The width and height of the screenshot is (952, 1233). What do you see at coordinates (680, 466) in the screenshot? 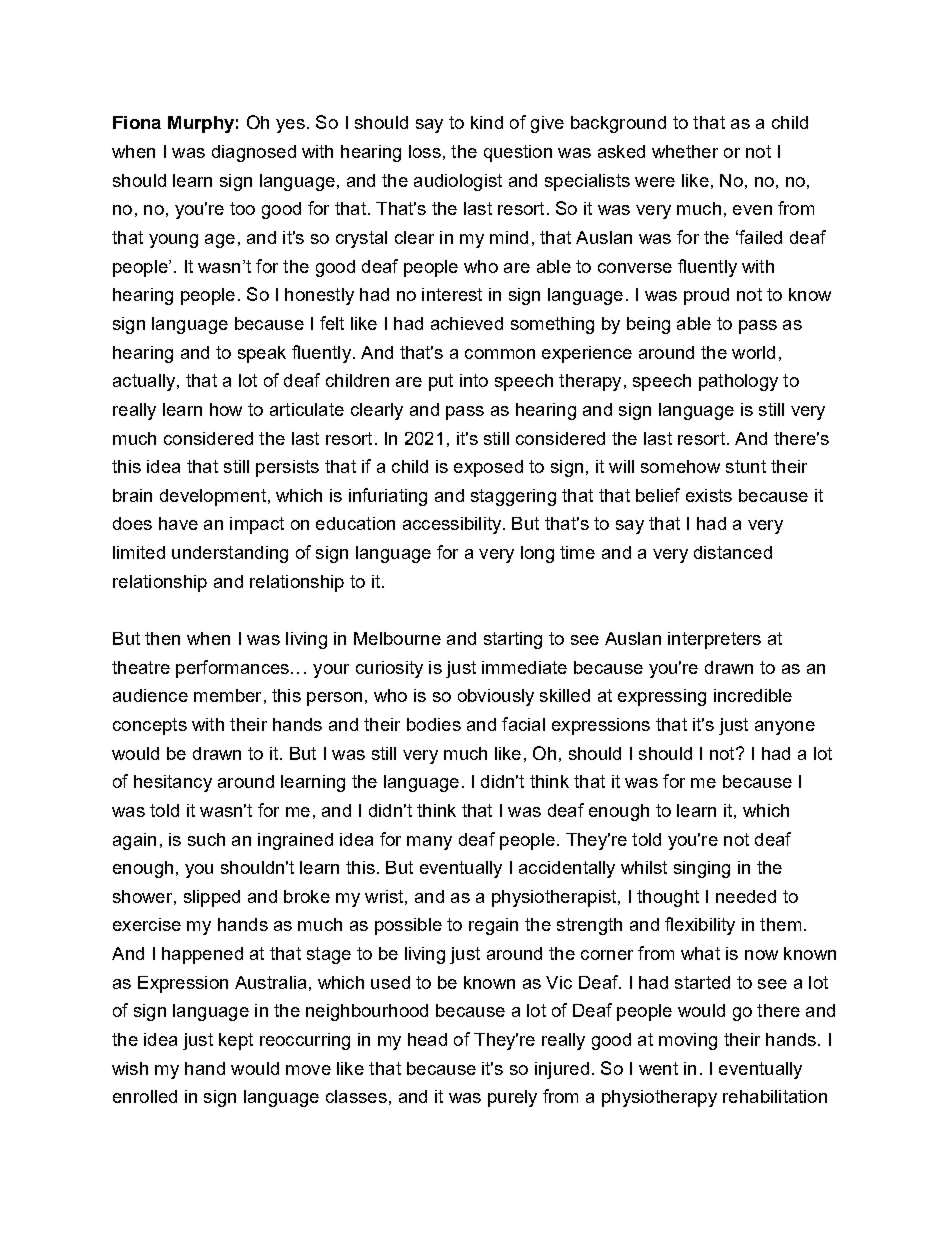
I see `somehow` at bounding box center [680, 466].
